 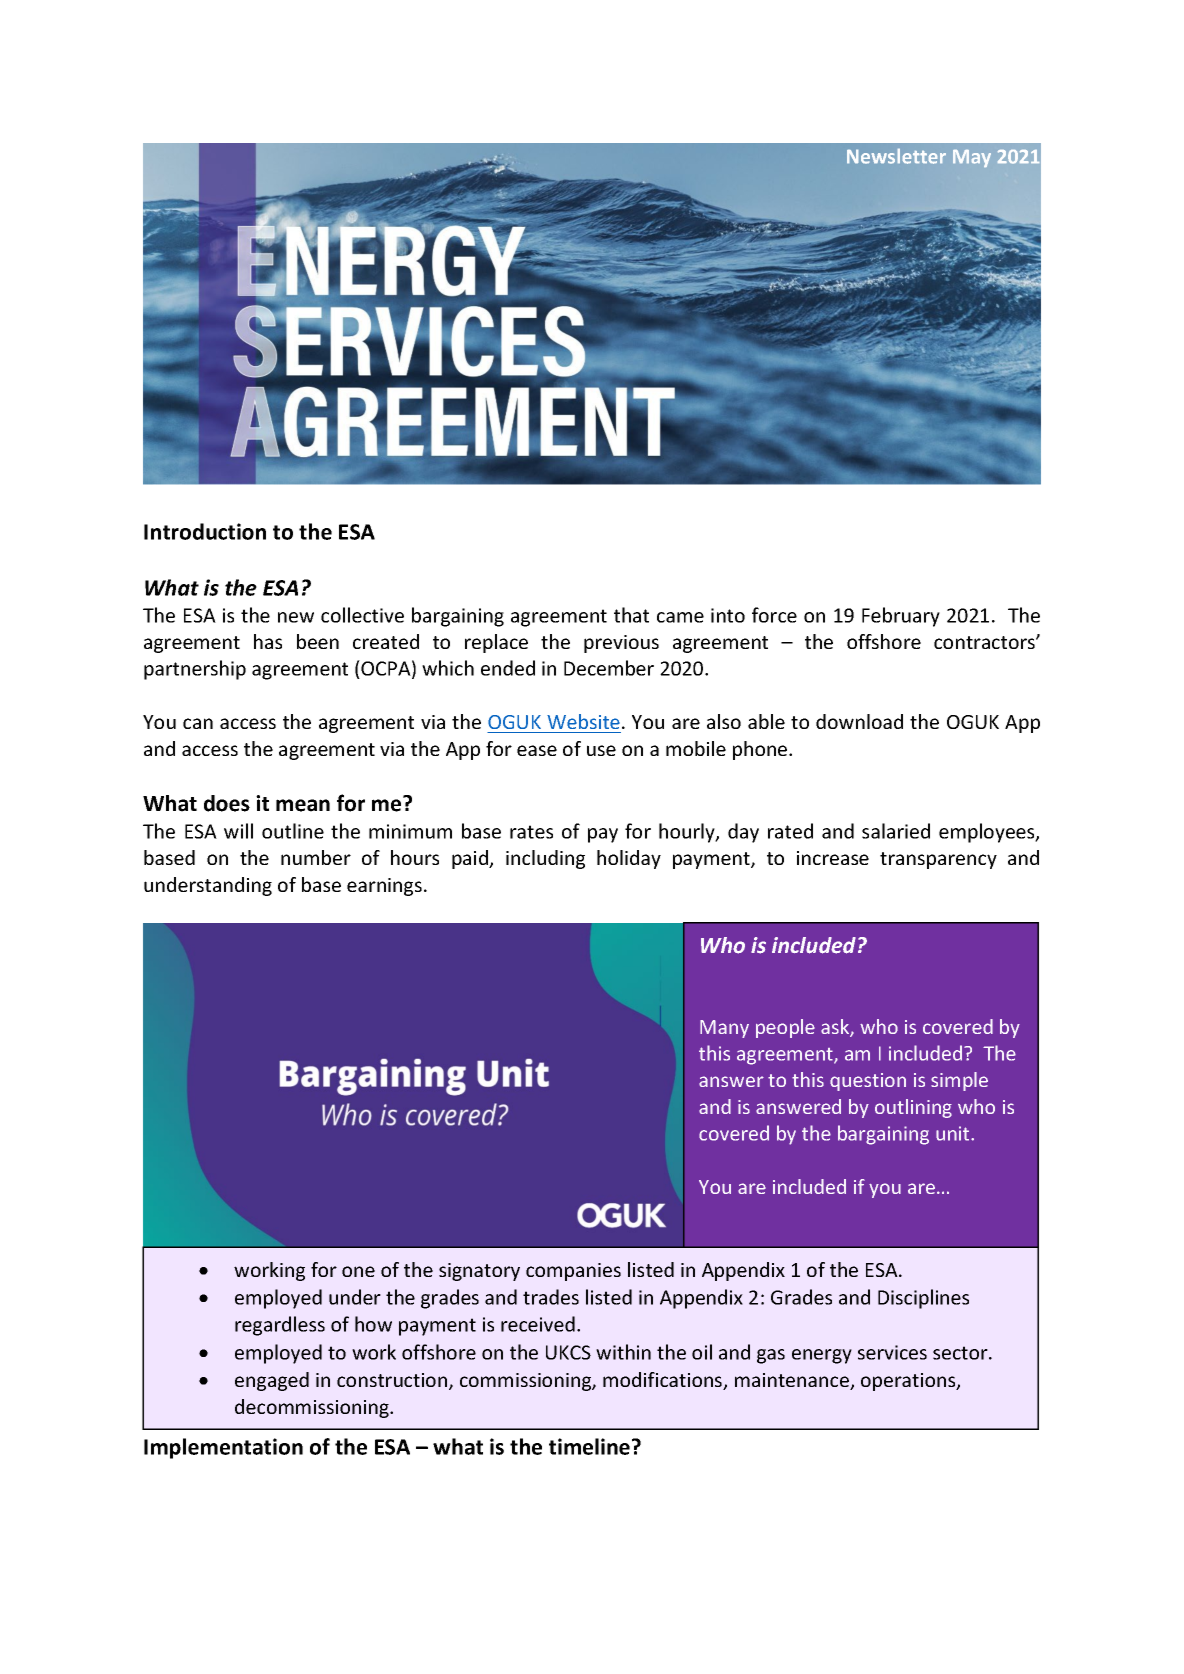 What do you see at coordinates (901, 617) in the screenshot?
I see `February` at bounding box center [901, 617].
